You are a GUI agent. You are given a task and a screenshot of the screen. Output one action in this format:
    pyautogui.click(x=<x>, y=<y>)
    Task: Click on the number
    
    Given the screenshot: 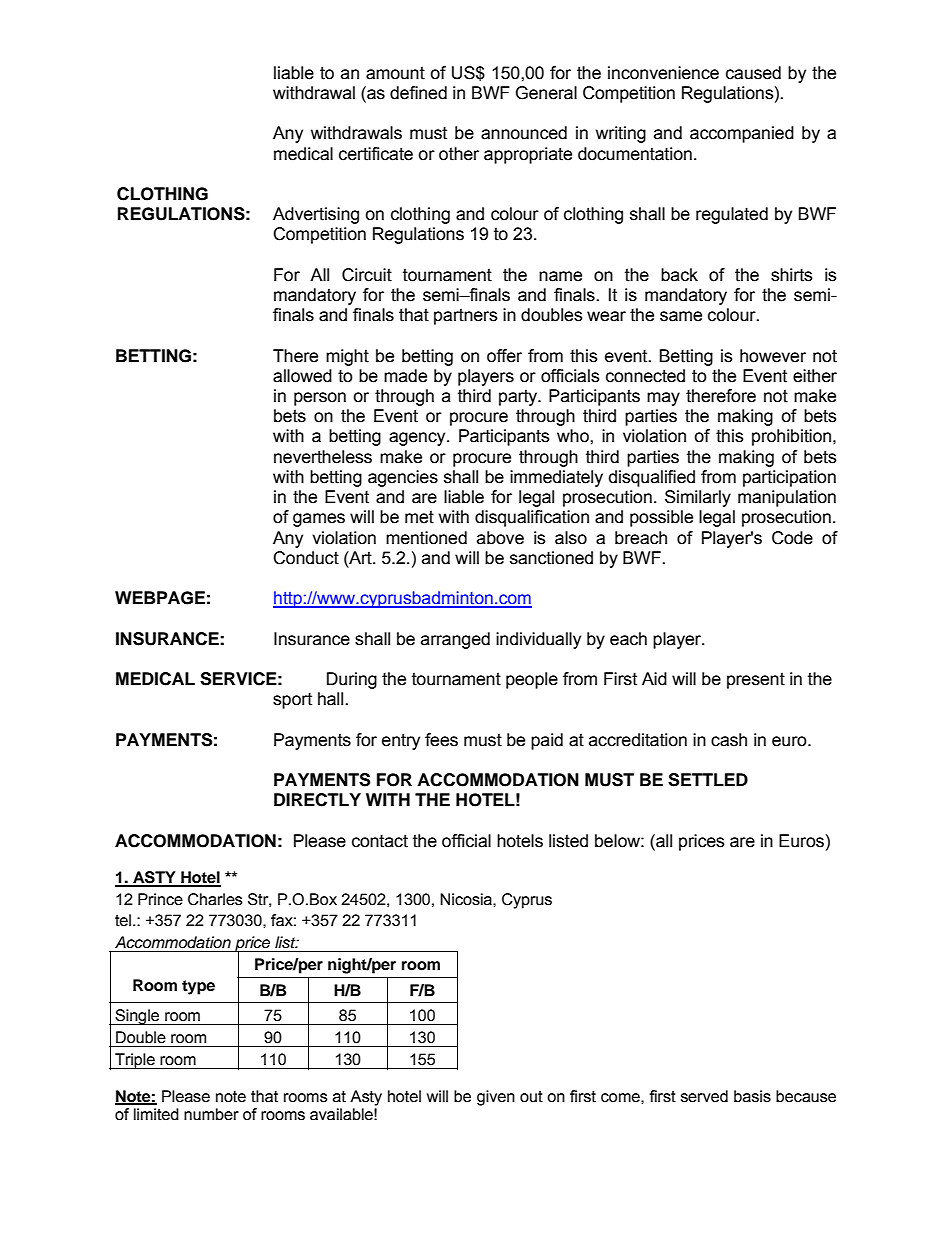 What is the action you would take?
    pyautogui.click(x=211, y=1114)
